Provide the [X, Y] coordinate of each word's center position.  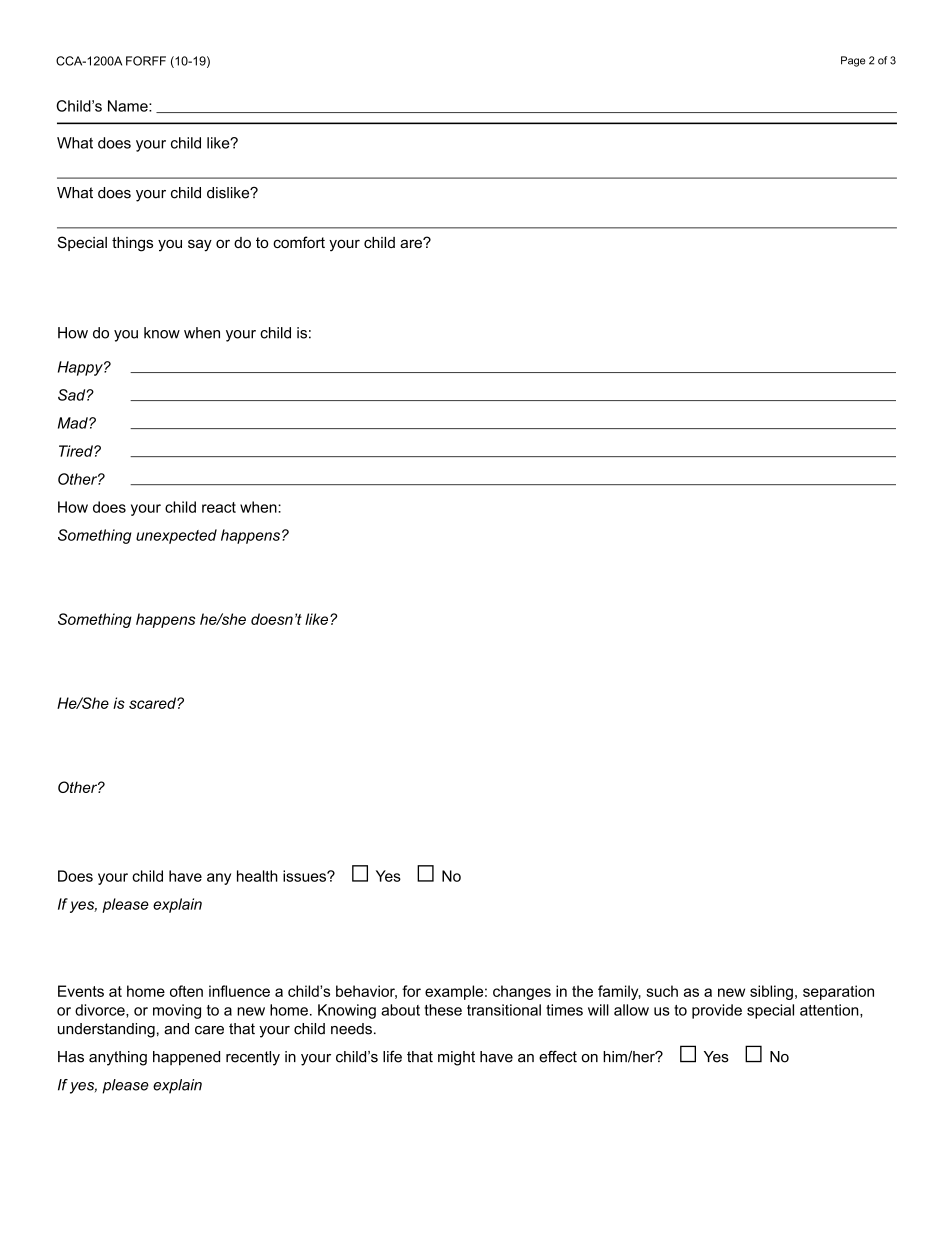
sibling [771, 992]
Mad [74, 423]
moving [177, 1011]
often [186, 991]
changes [522, 992]
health [257, 876]
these [443, 1010]
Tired [77, 451]
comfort [299, 242]
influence [239, 991]
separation [838, 992]
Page [853, 61]
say [200, 245]
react [219, 507]
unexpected [176, 536]
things [132, 244]
